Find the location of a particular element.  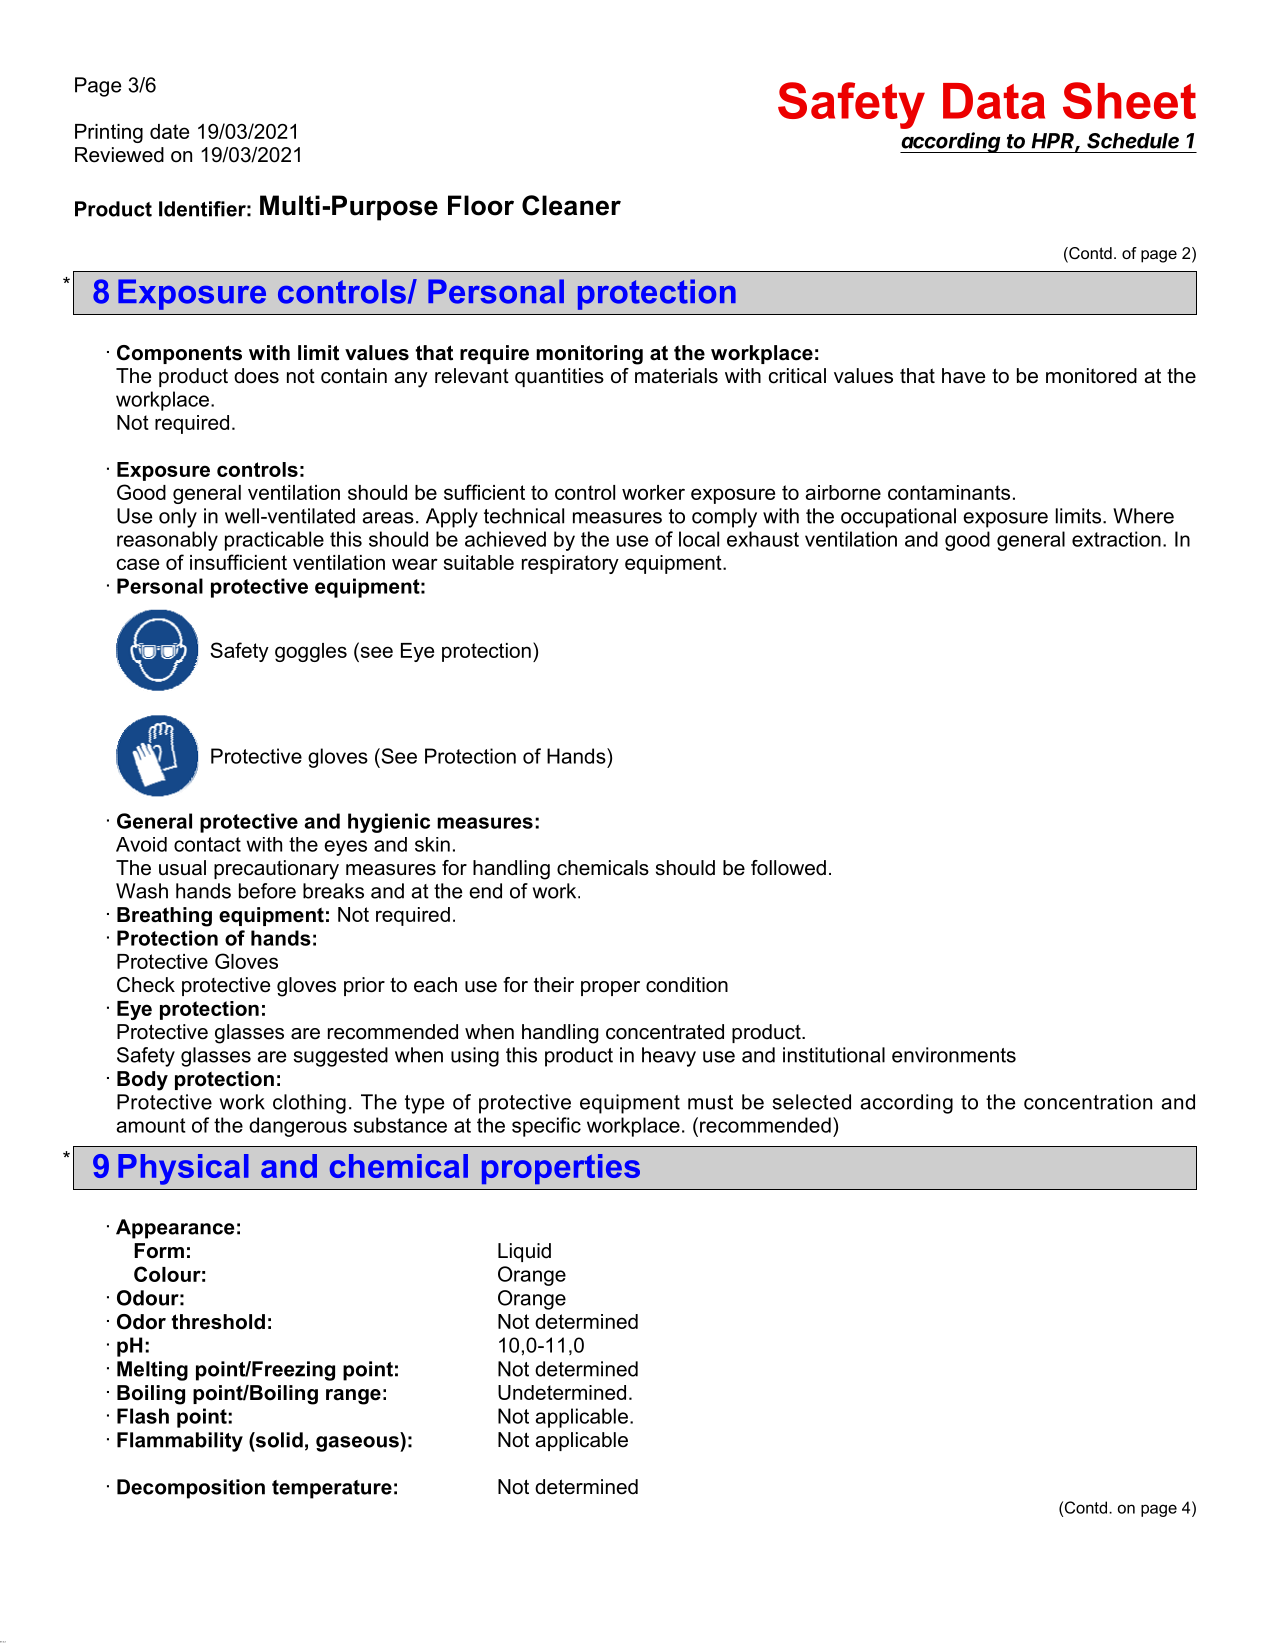

environments is located at coordinates (954, 1055).
